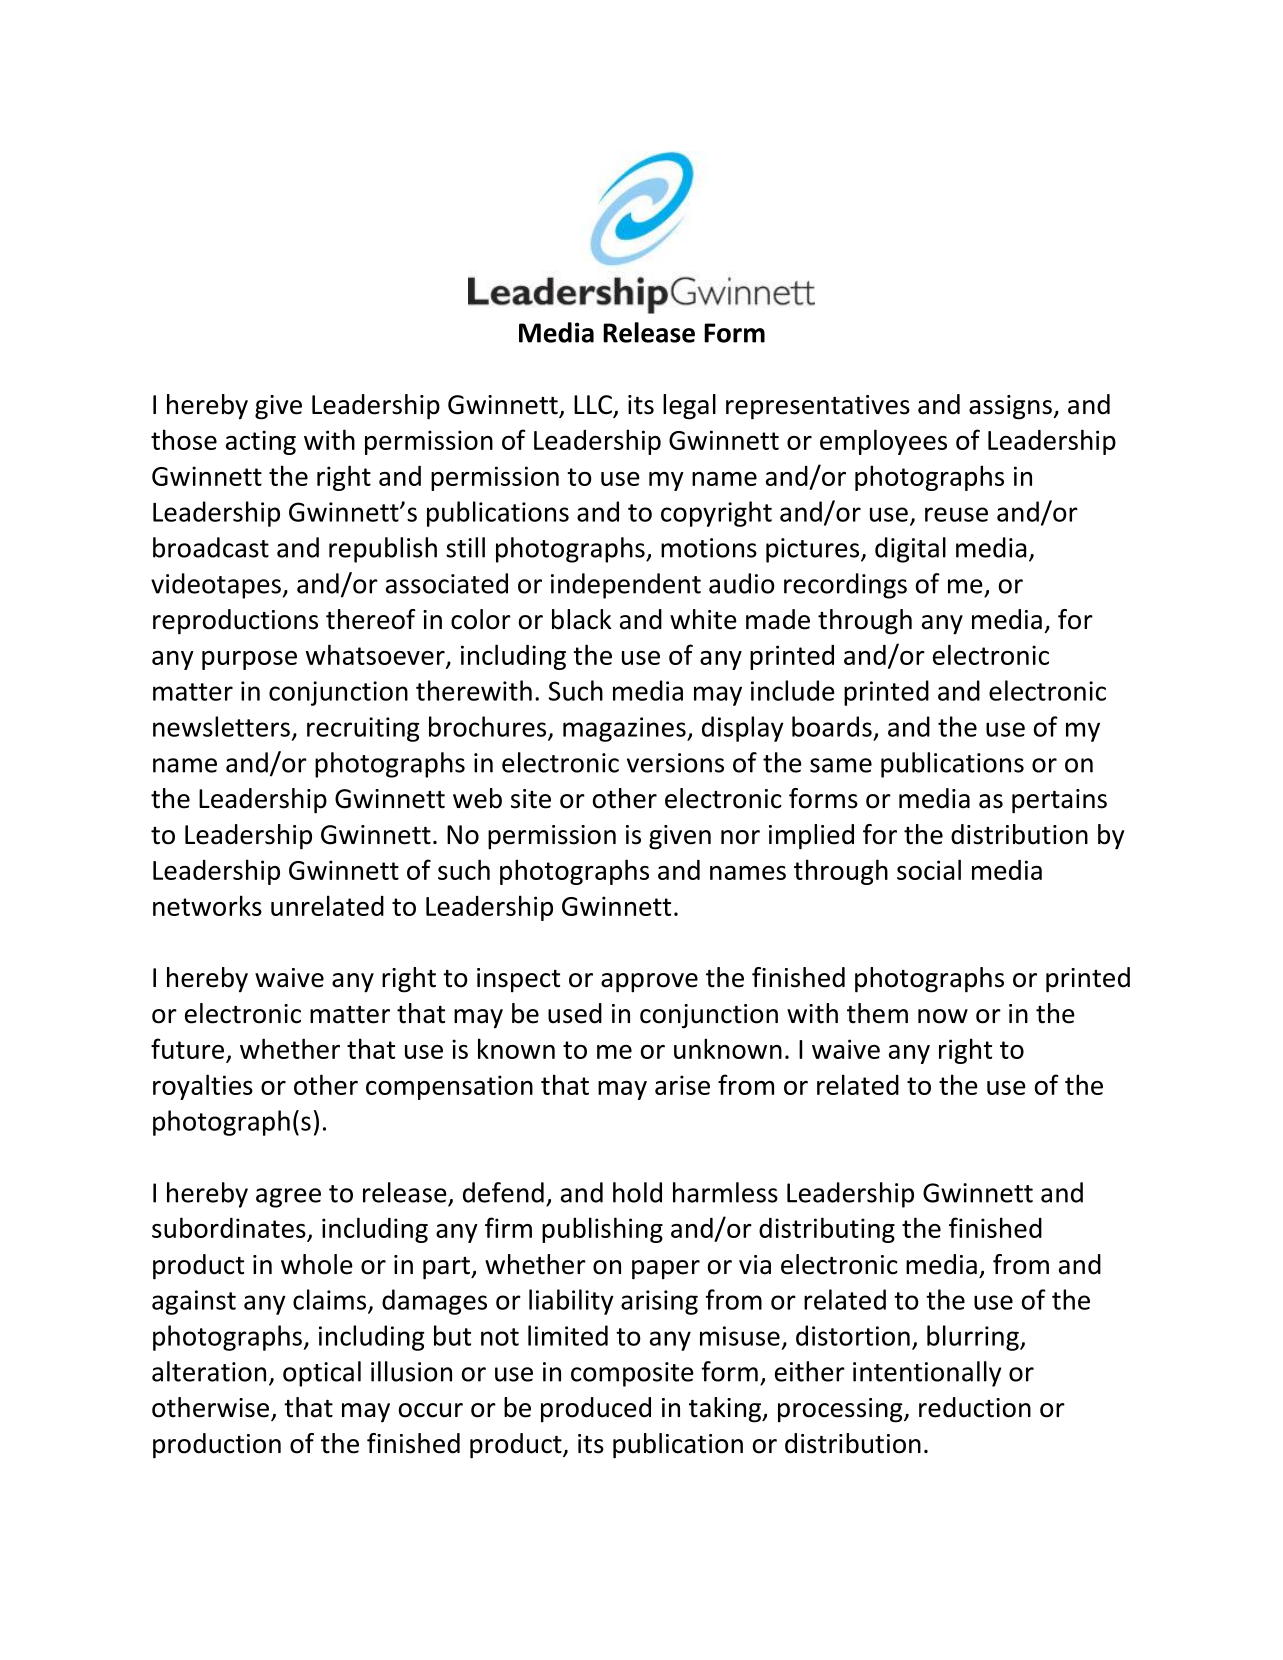  I want to click on same, so click(841, 765).
